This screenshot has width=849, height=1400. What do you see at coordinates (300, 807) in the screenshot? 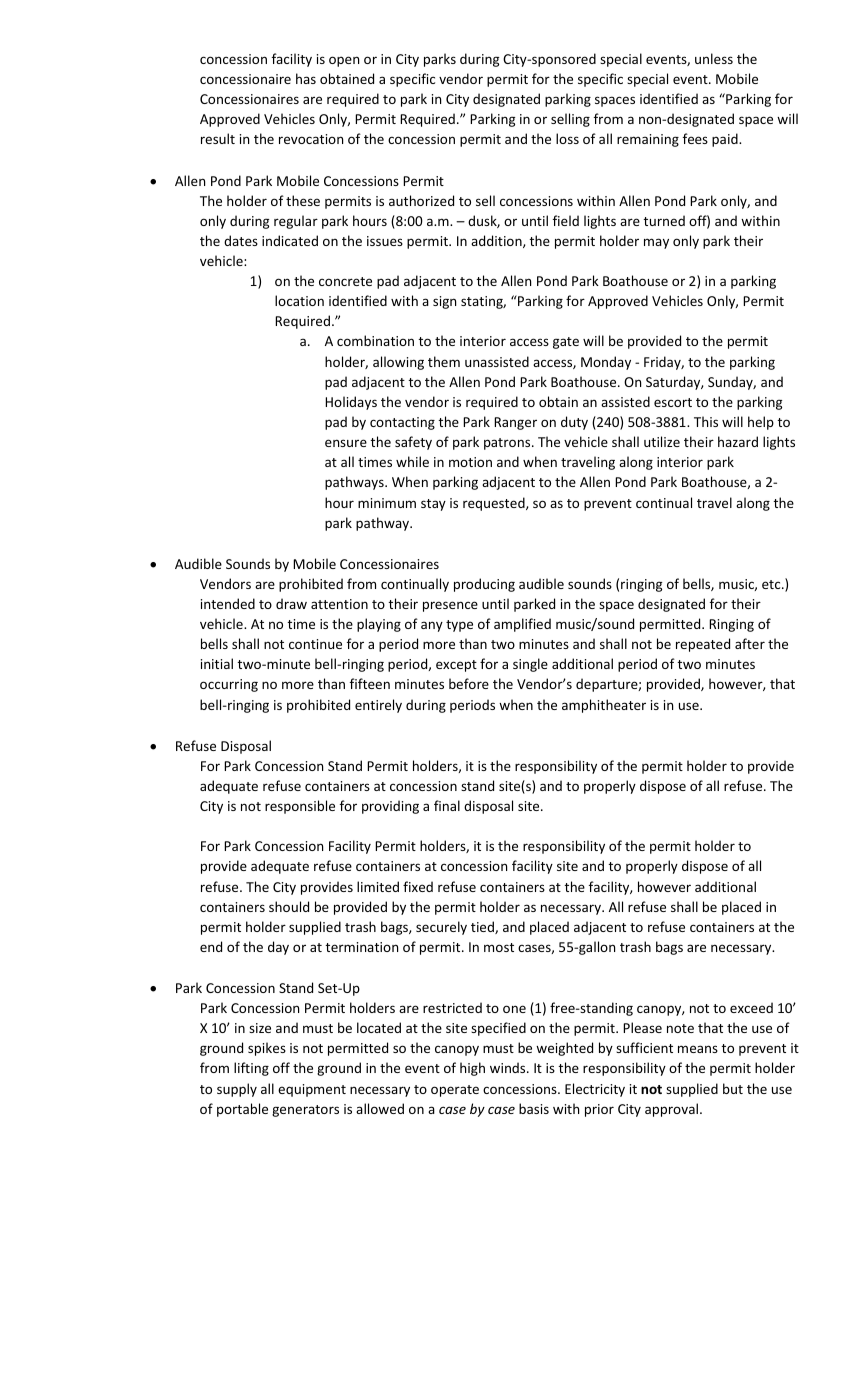
I see `responsible` at bounding box center [300, 807].
